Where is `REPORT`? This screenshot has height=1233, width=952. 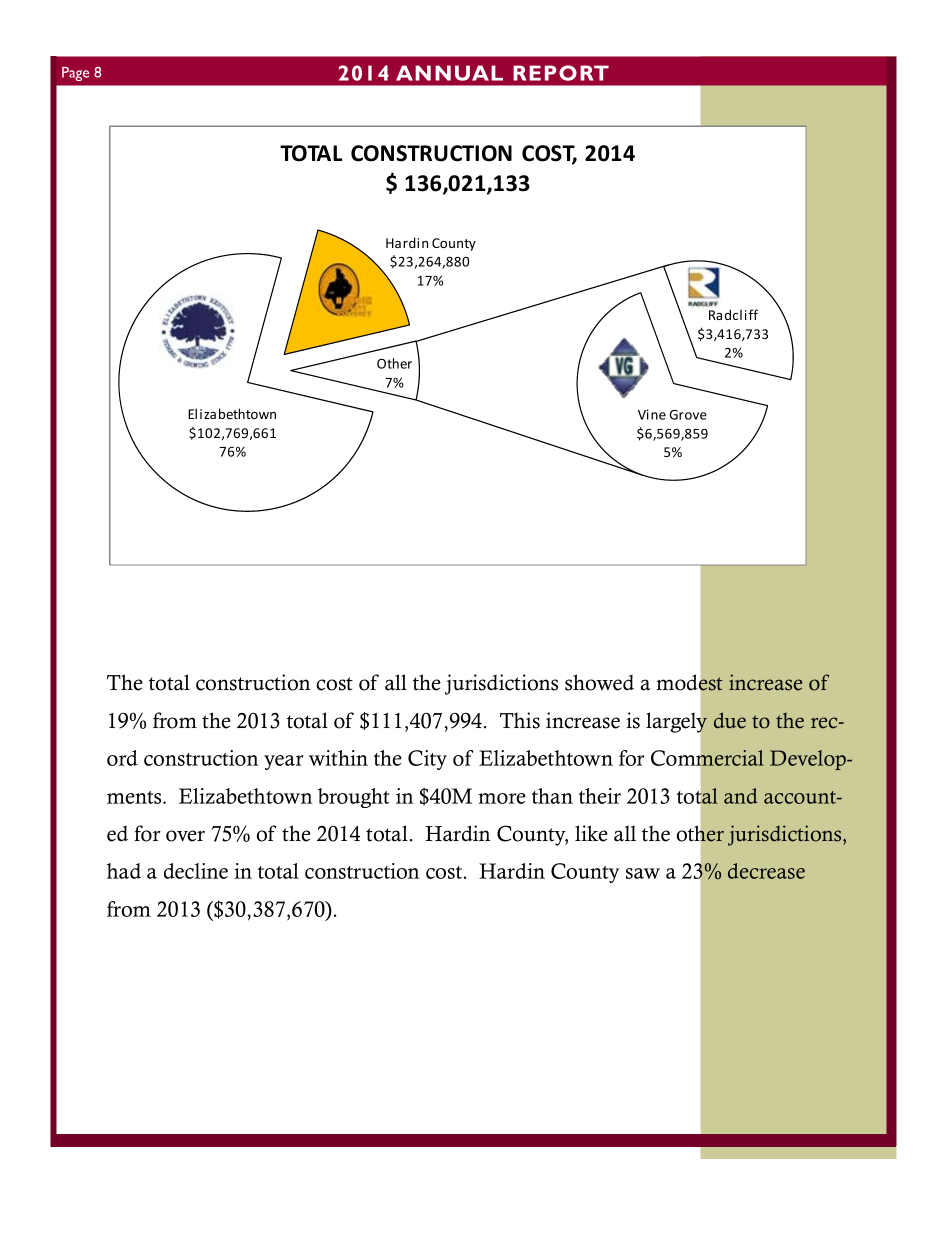 REPORT is located at coordinates (561, 73).
